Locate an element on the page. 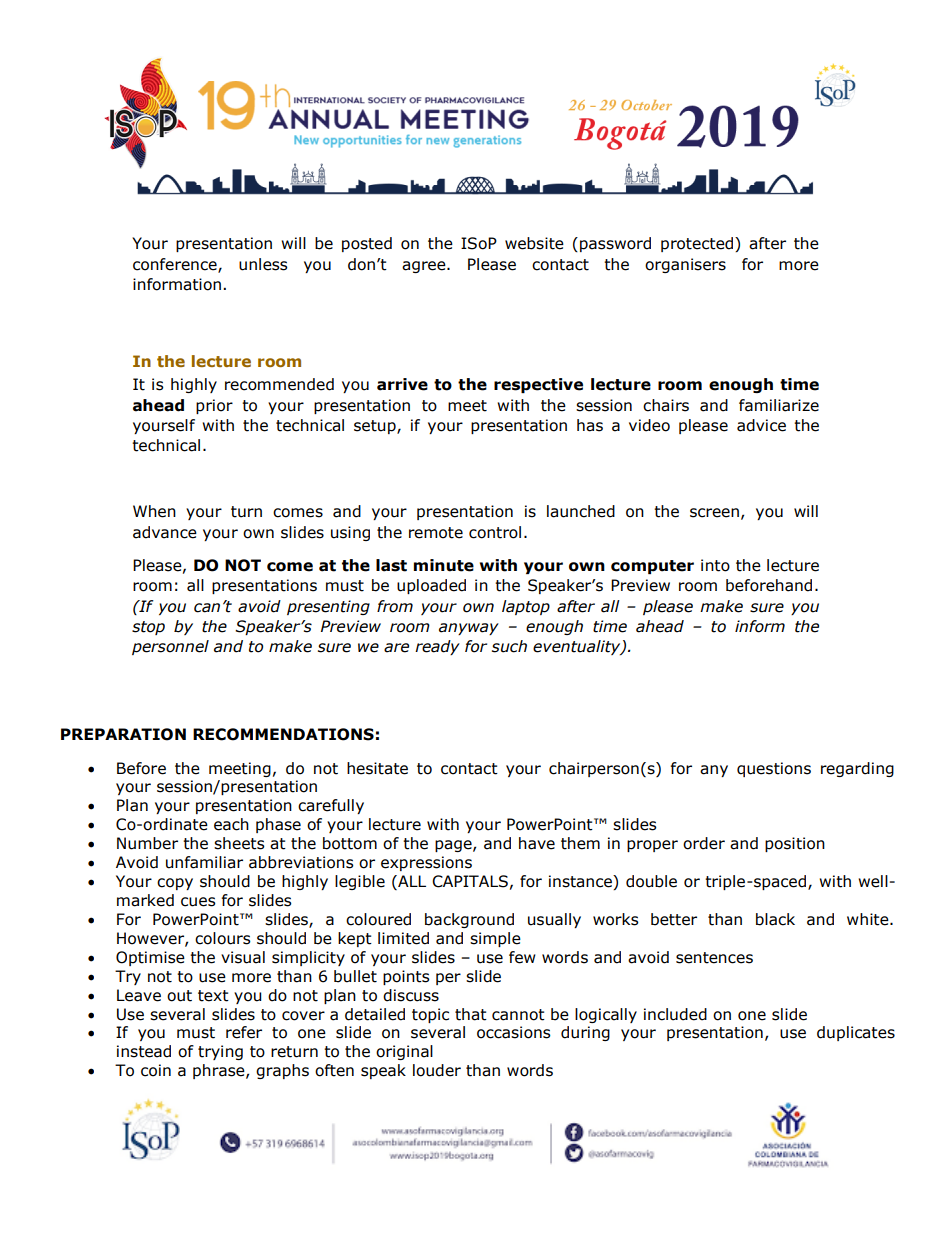 The height and width of the page is (1233, 952). copy is located at coordinates (175, 884).
